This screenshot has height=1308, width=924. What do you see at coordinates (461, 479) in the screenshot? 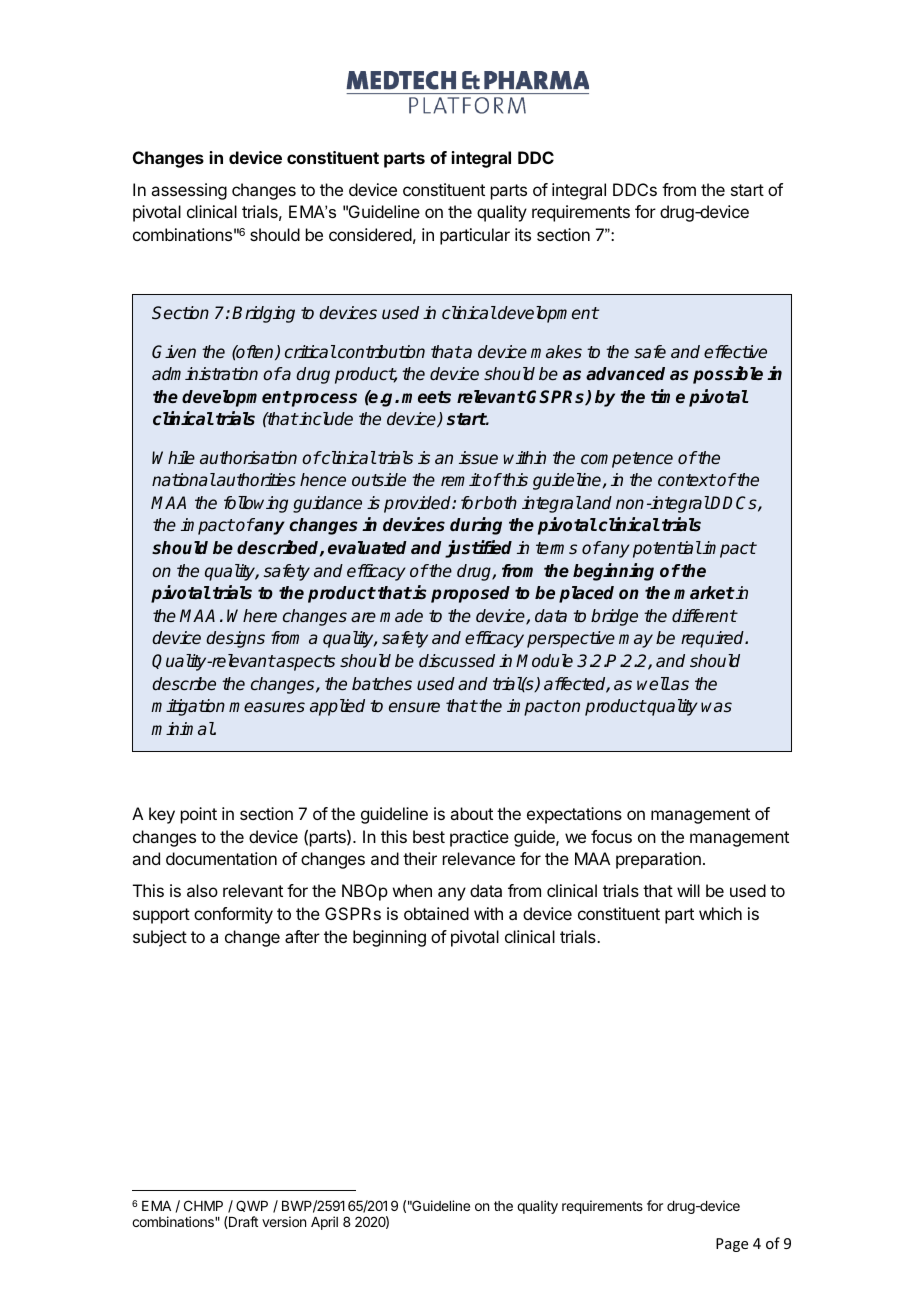
I see `remit` at bounding box center [461, 479].
